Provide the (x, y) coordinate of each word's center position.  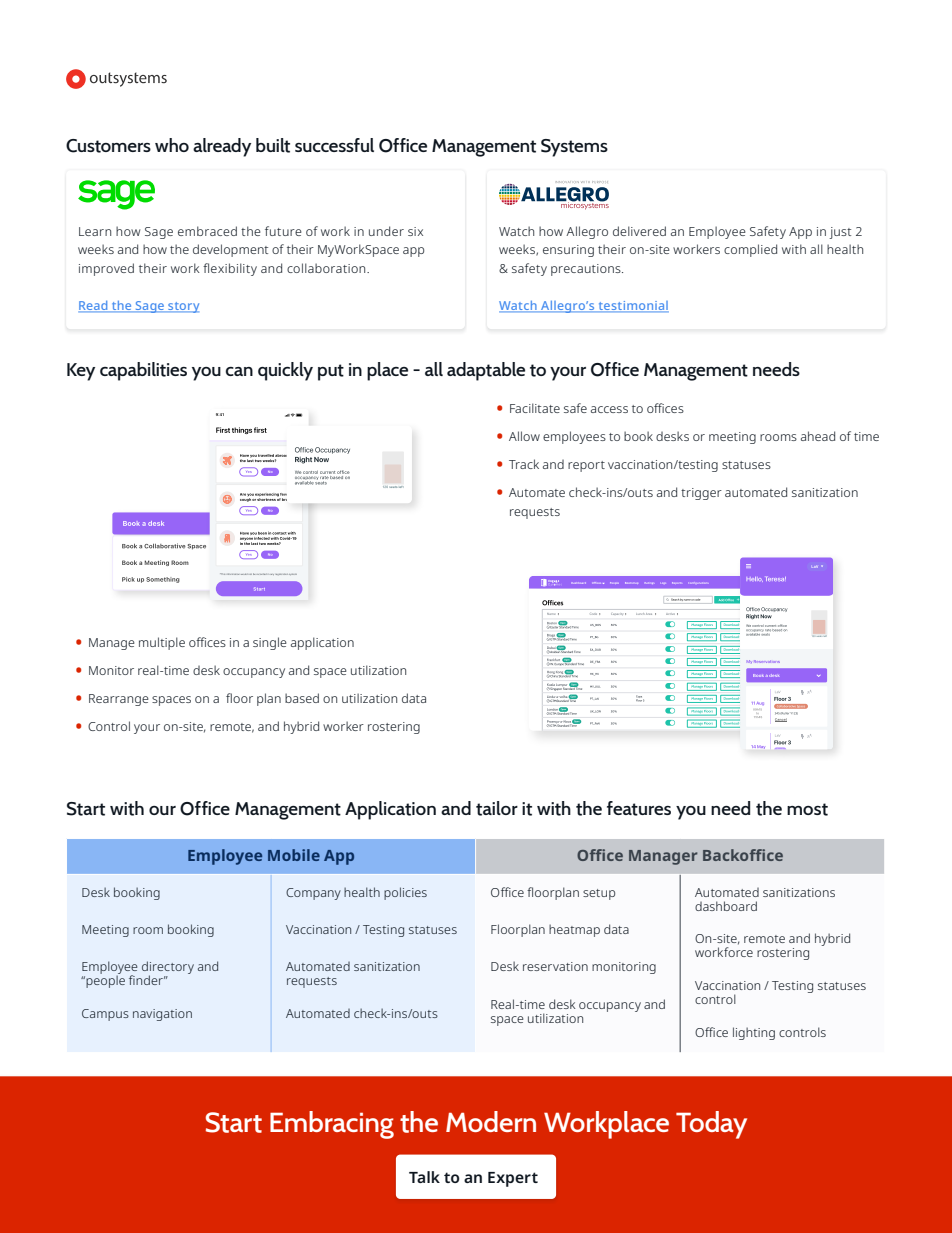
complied (750, 250)
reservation (555, 966)
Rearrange (119, 700)
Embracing (332, 1125)
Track (524, 464)
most (807, 809)
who (172, 145)
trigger (701, 494)
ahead (818, 436)
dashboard (726, 906)
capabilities (143, 371)
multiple (162, 643)
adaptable (486, 371)
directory (168, 969)
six (415, 231)
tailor (497, 808)
